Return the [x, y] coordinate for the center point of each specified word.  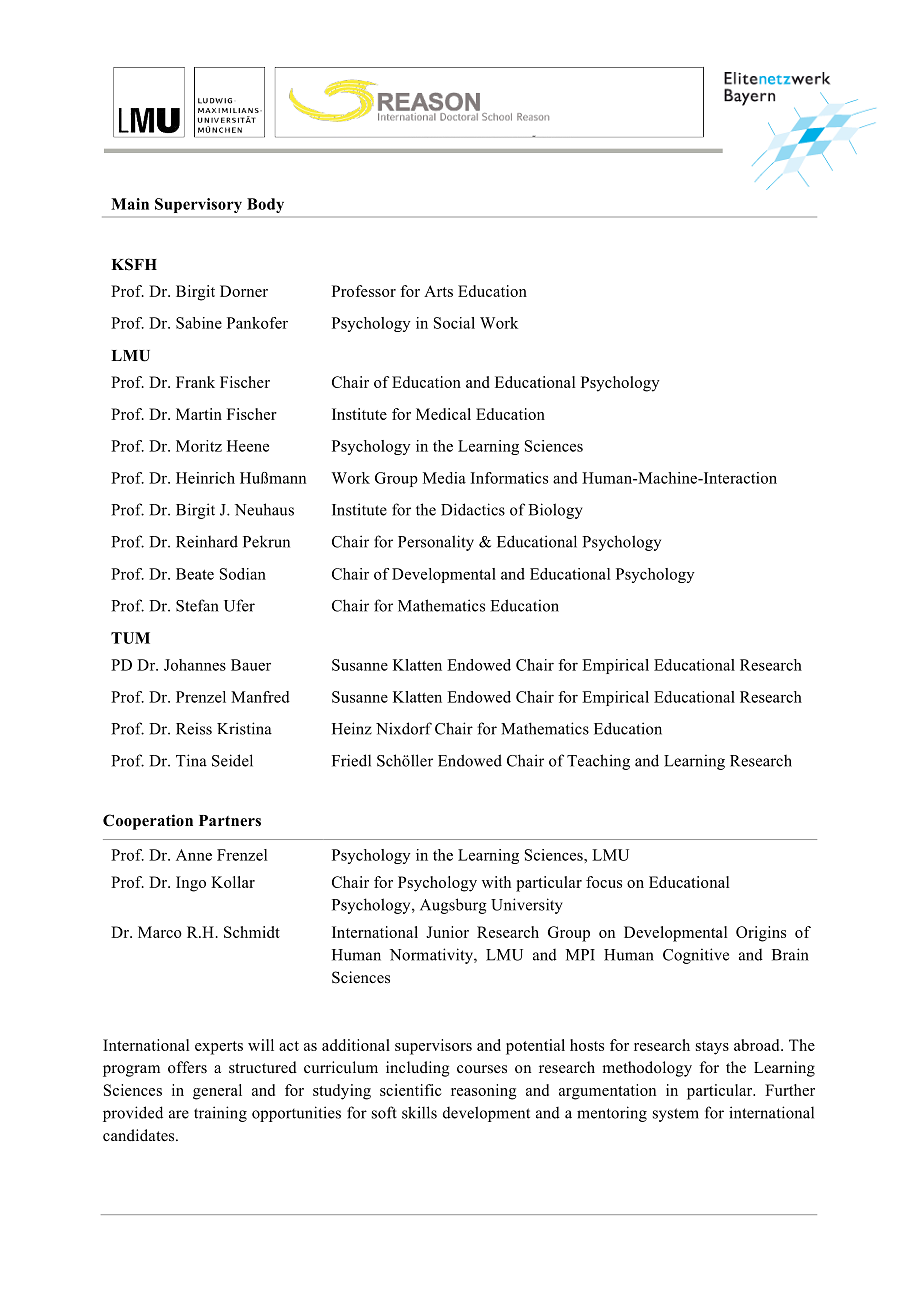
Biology [555, 511]
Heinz [352, 728]
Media [444, 478]
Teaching [598, 762]
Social [454, 323]
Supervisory [198, 205]
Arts [438, 291]
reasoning [483, 1092]
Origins [761, 934]
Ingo [191, 884]
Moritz [199, 446]
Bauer [251, 665]
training [220, 1114]
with [496, 882]
